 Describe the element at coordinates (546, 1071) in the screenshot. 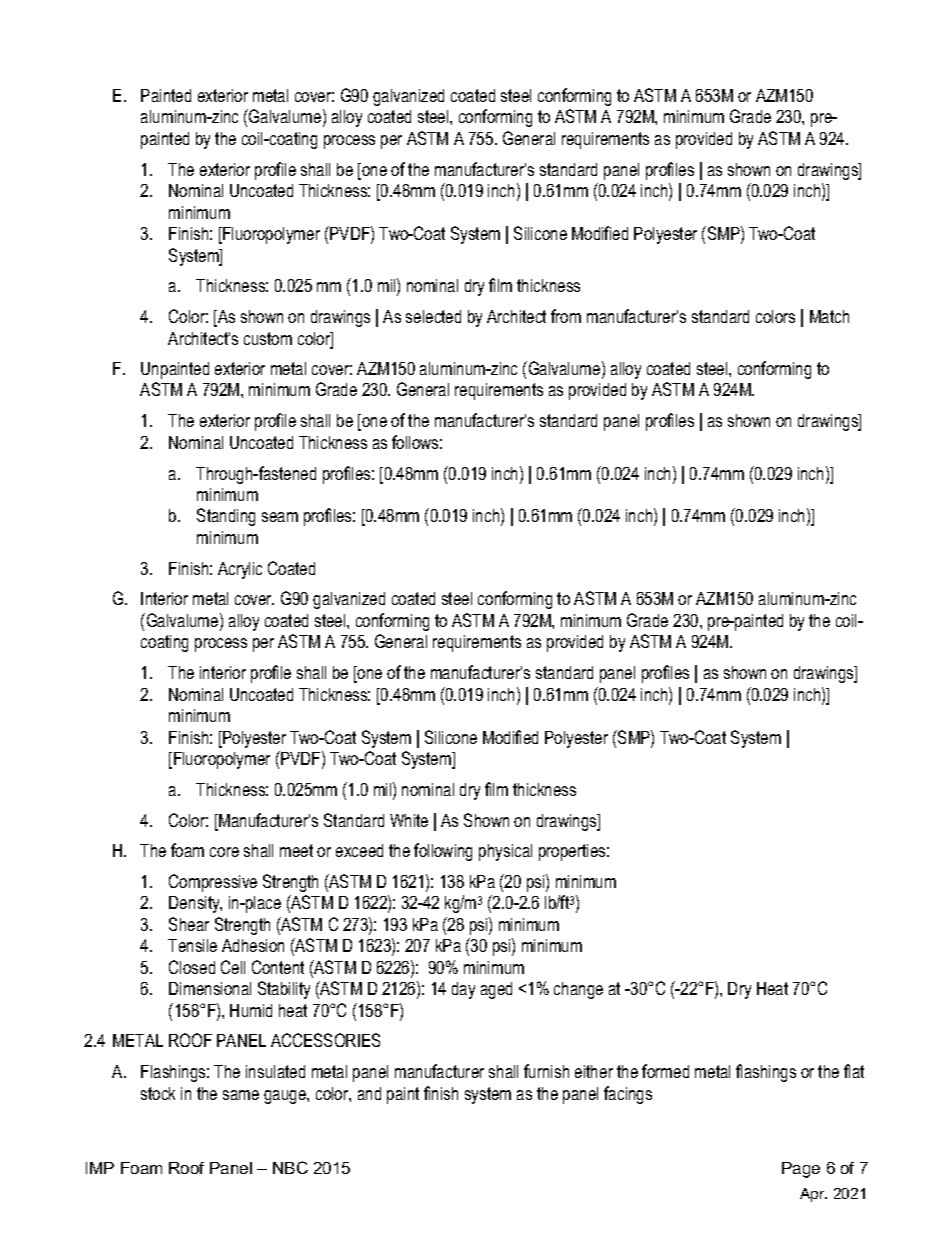

I see `furnish` at that location.
